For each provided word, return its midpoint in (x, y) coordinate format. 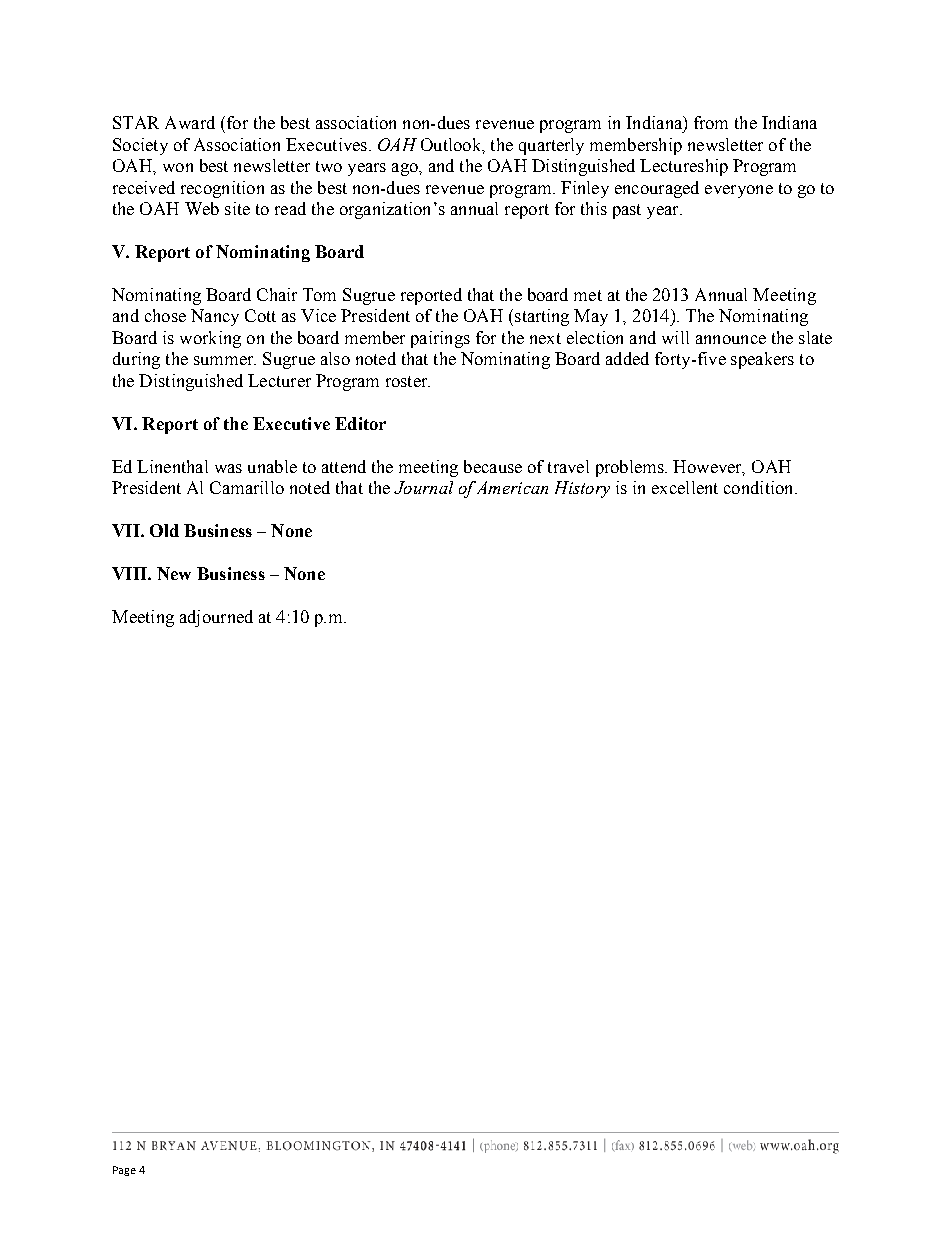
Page (124, 1171)
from (711, 122)
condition (760, 487)
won (178, 167)
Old (164, 530)
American (512, 487)
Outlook (452, 145)
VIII (130, 573)
